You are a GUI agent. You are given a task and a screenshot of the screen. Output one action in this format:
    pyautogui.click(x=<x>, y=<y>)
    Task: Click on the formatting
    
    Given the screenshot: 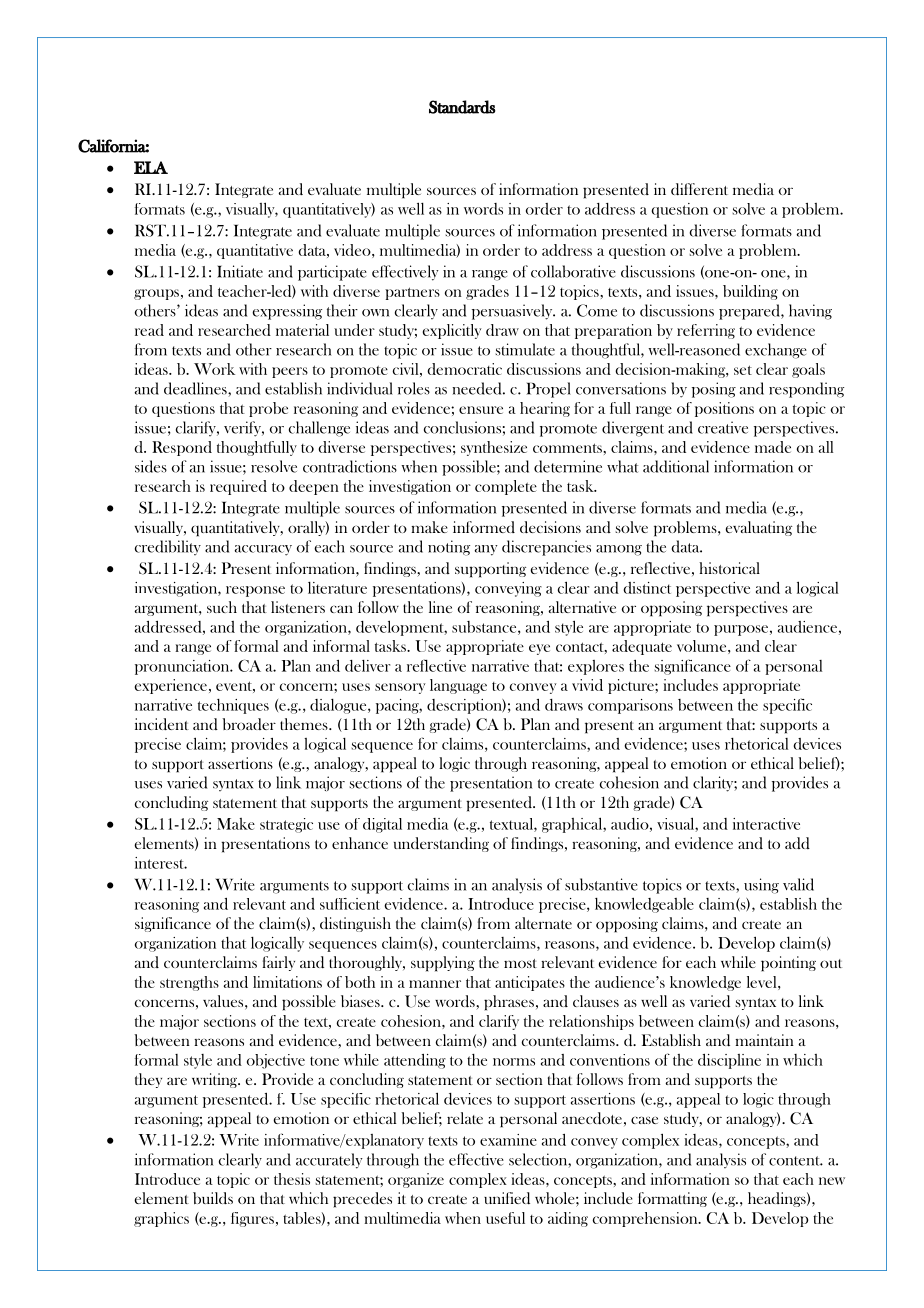 What is the action you would take?
    pyautogui.click(x=672, y=1199)
